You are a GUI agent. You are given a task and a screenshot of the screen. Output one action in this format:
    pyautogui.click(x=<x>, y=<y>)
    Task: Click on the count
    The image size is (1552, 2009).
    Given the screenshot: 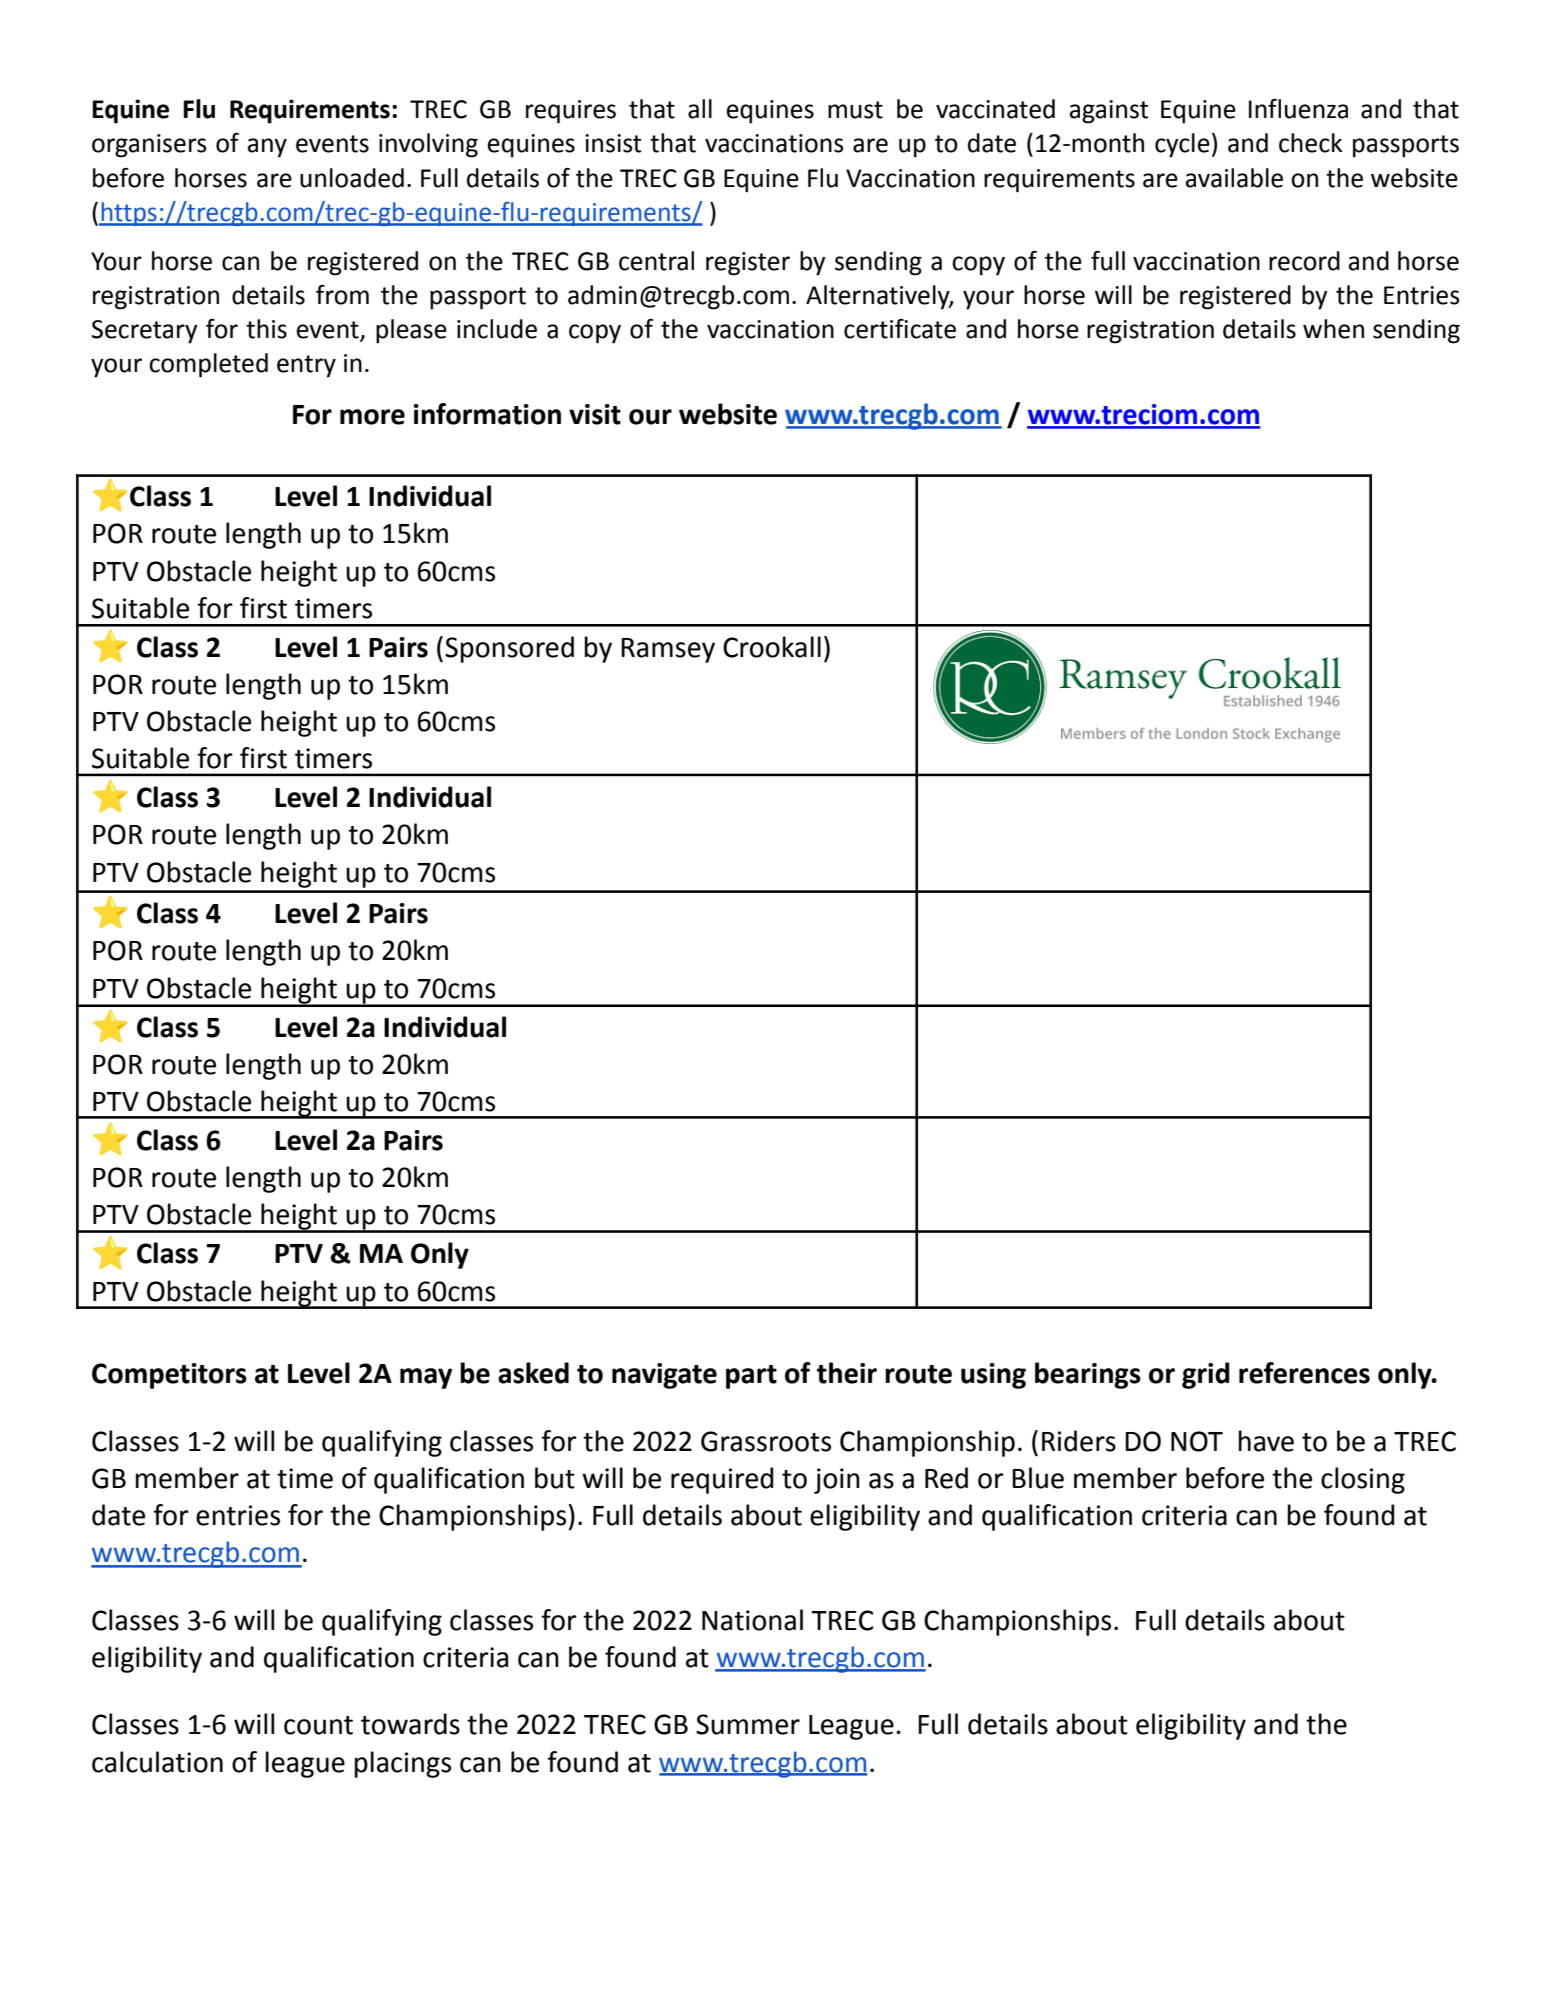 What is the action you would take?
    pyautogui.click(x=318, y=1725)
